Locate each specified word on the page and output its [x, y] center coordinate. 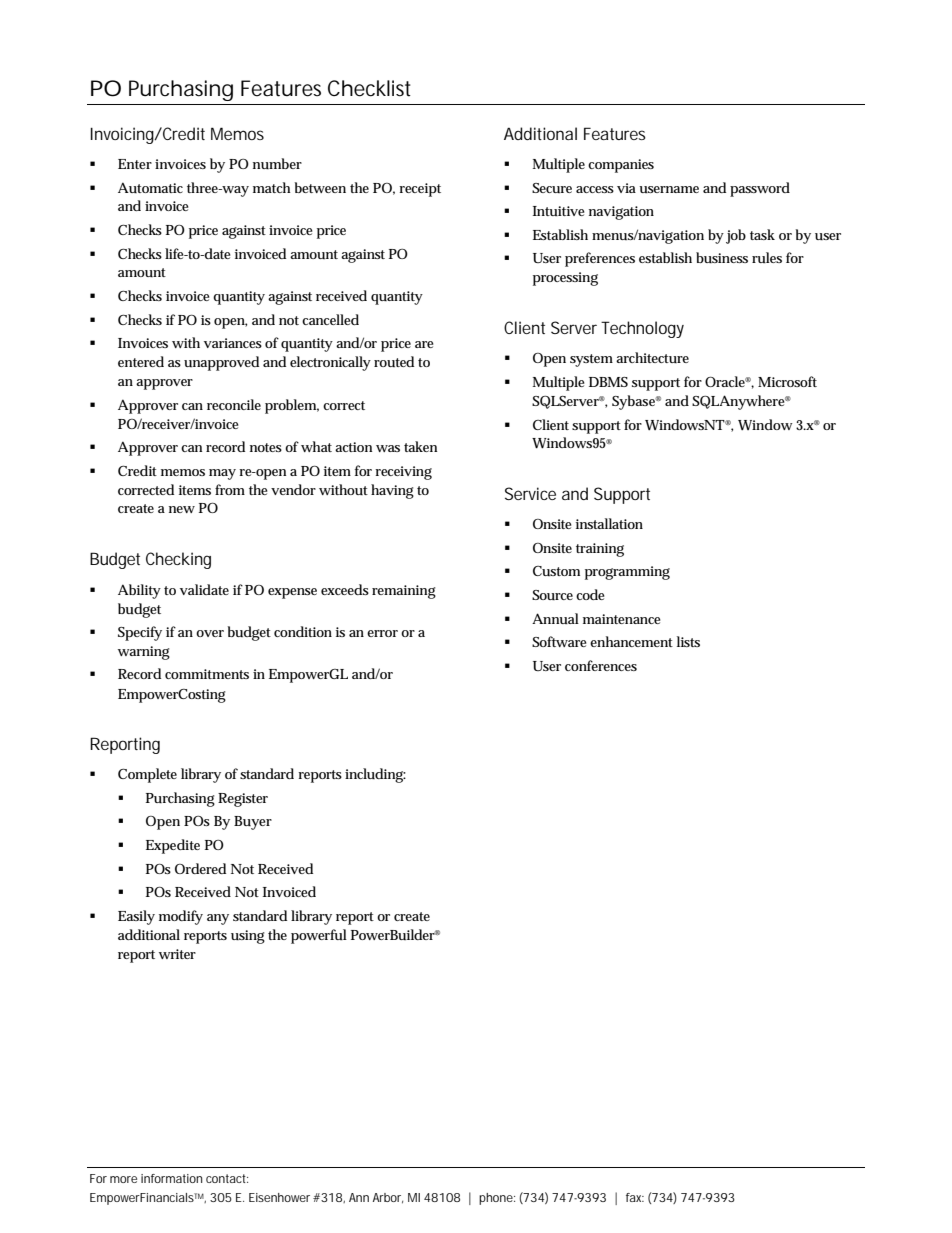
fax [635, 1197]
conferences [601, 665]
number [277, 163]
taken [420, 446]
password [760, 189]
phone [497, 1199]
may [222, 474]
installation [609, 523]
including [375, 775]
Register [243, 800]
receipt [420, 190]
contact [227, 1178]
